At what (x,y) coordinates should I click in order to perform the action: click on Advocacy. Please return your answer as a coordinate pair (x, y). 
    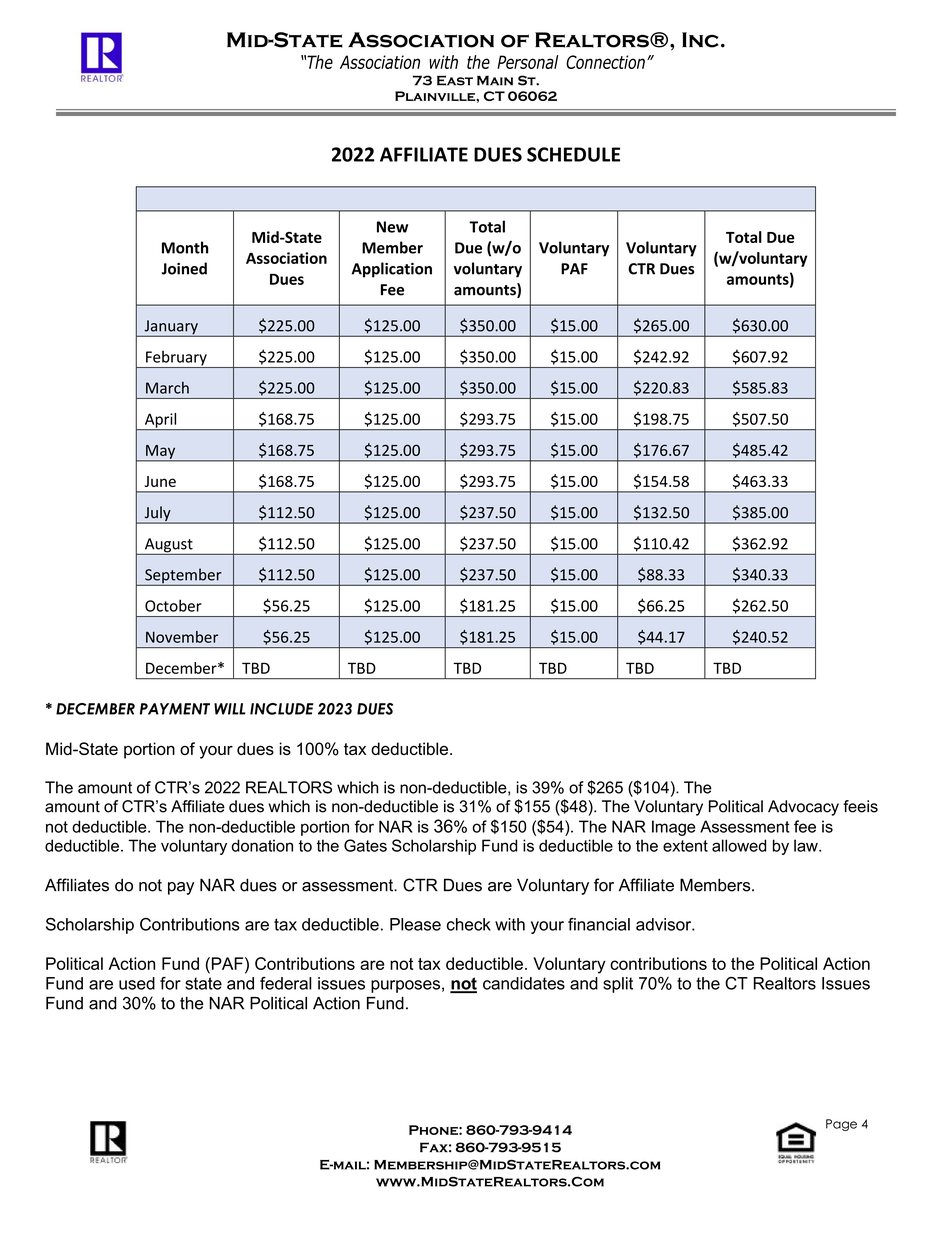
    Looking at the image, I should click on (803, 808).
